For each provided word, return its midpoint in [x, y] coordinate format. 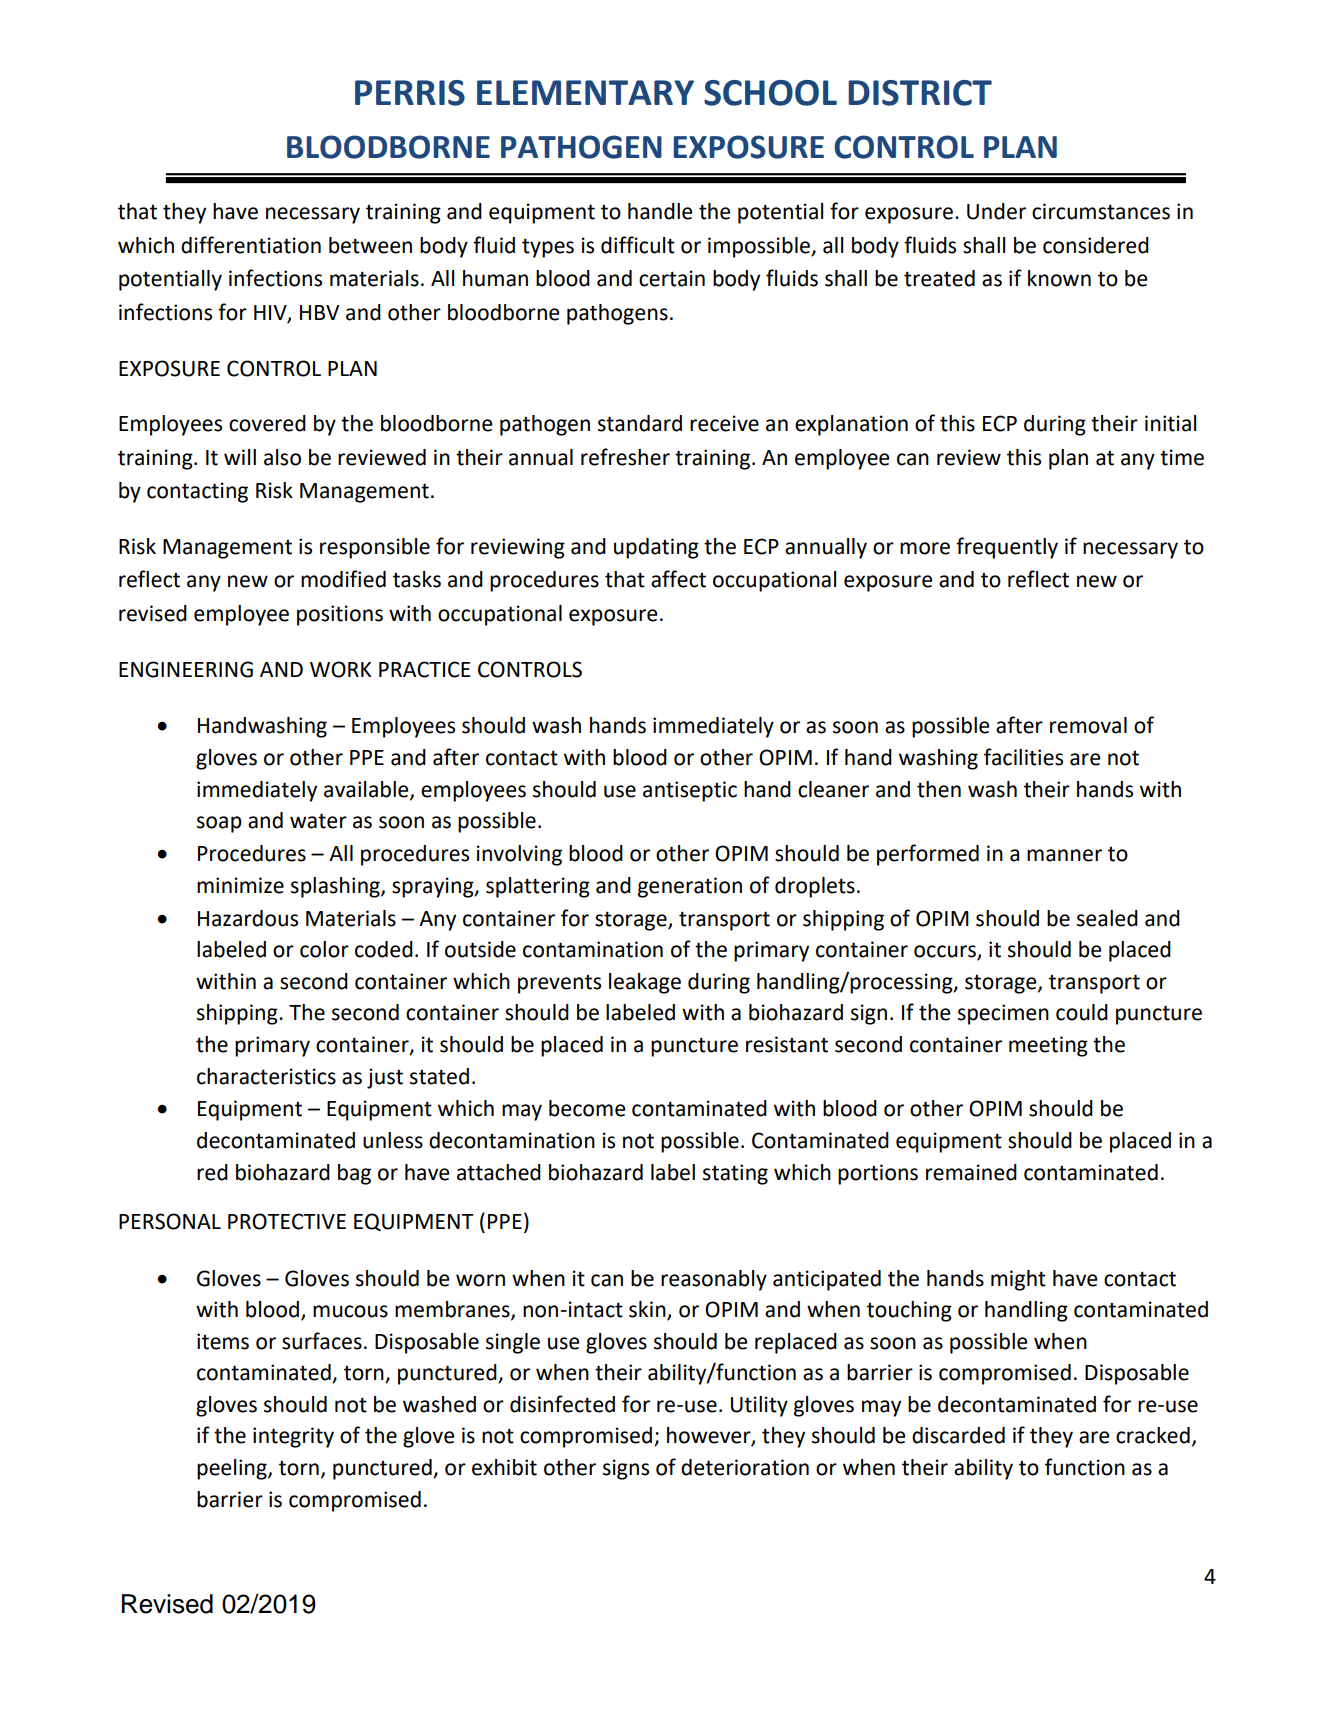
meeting [1048, 1046]
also [282, 457]
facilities [1023, 757]
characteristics [266, 1076]
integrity [293, 1437]
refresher [625, 457]
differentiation [251, 245]
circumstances [1101, 211]
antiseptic [690, 791]
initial [1170, 423]
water [318, 821]
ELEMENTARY [585, 92]
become [587, 1108]
